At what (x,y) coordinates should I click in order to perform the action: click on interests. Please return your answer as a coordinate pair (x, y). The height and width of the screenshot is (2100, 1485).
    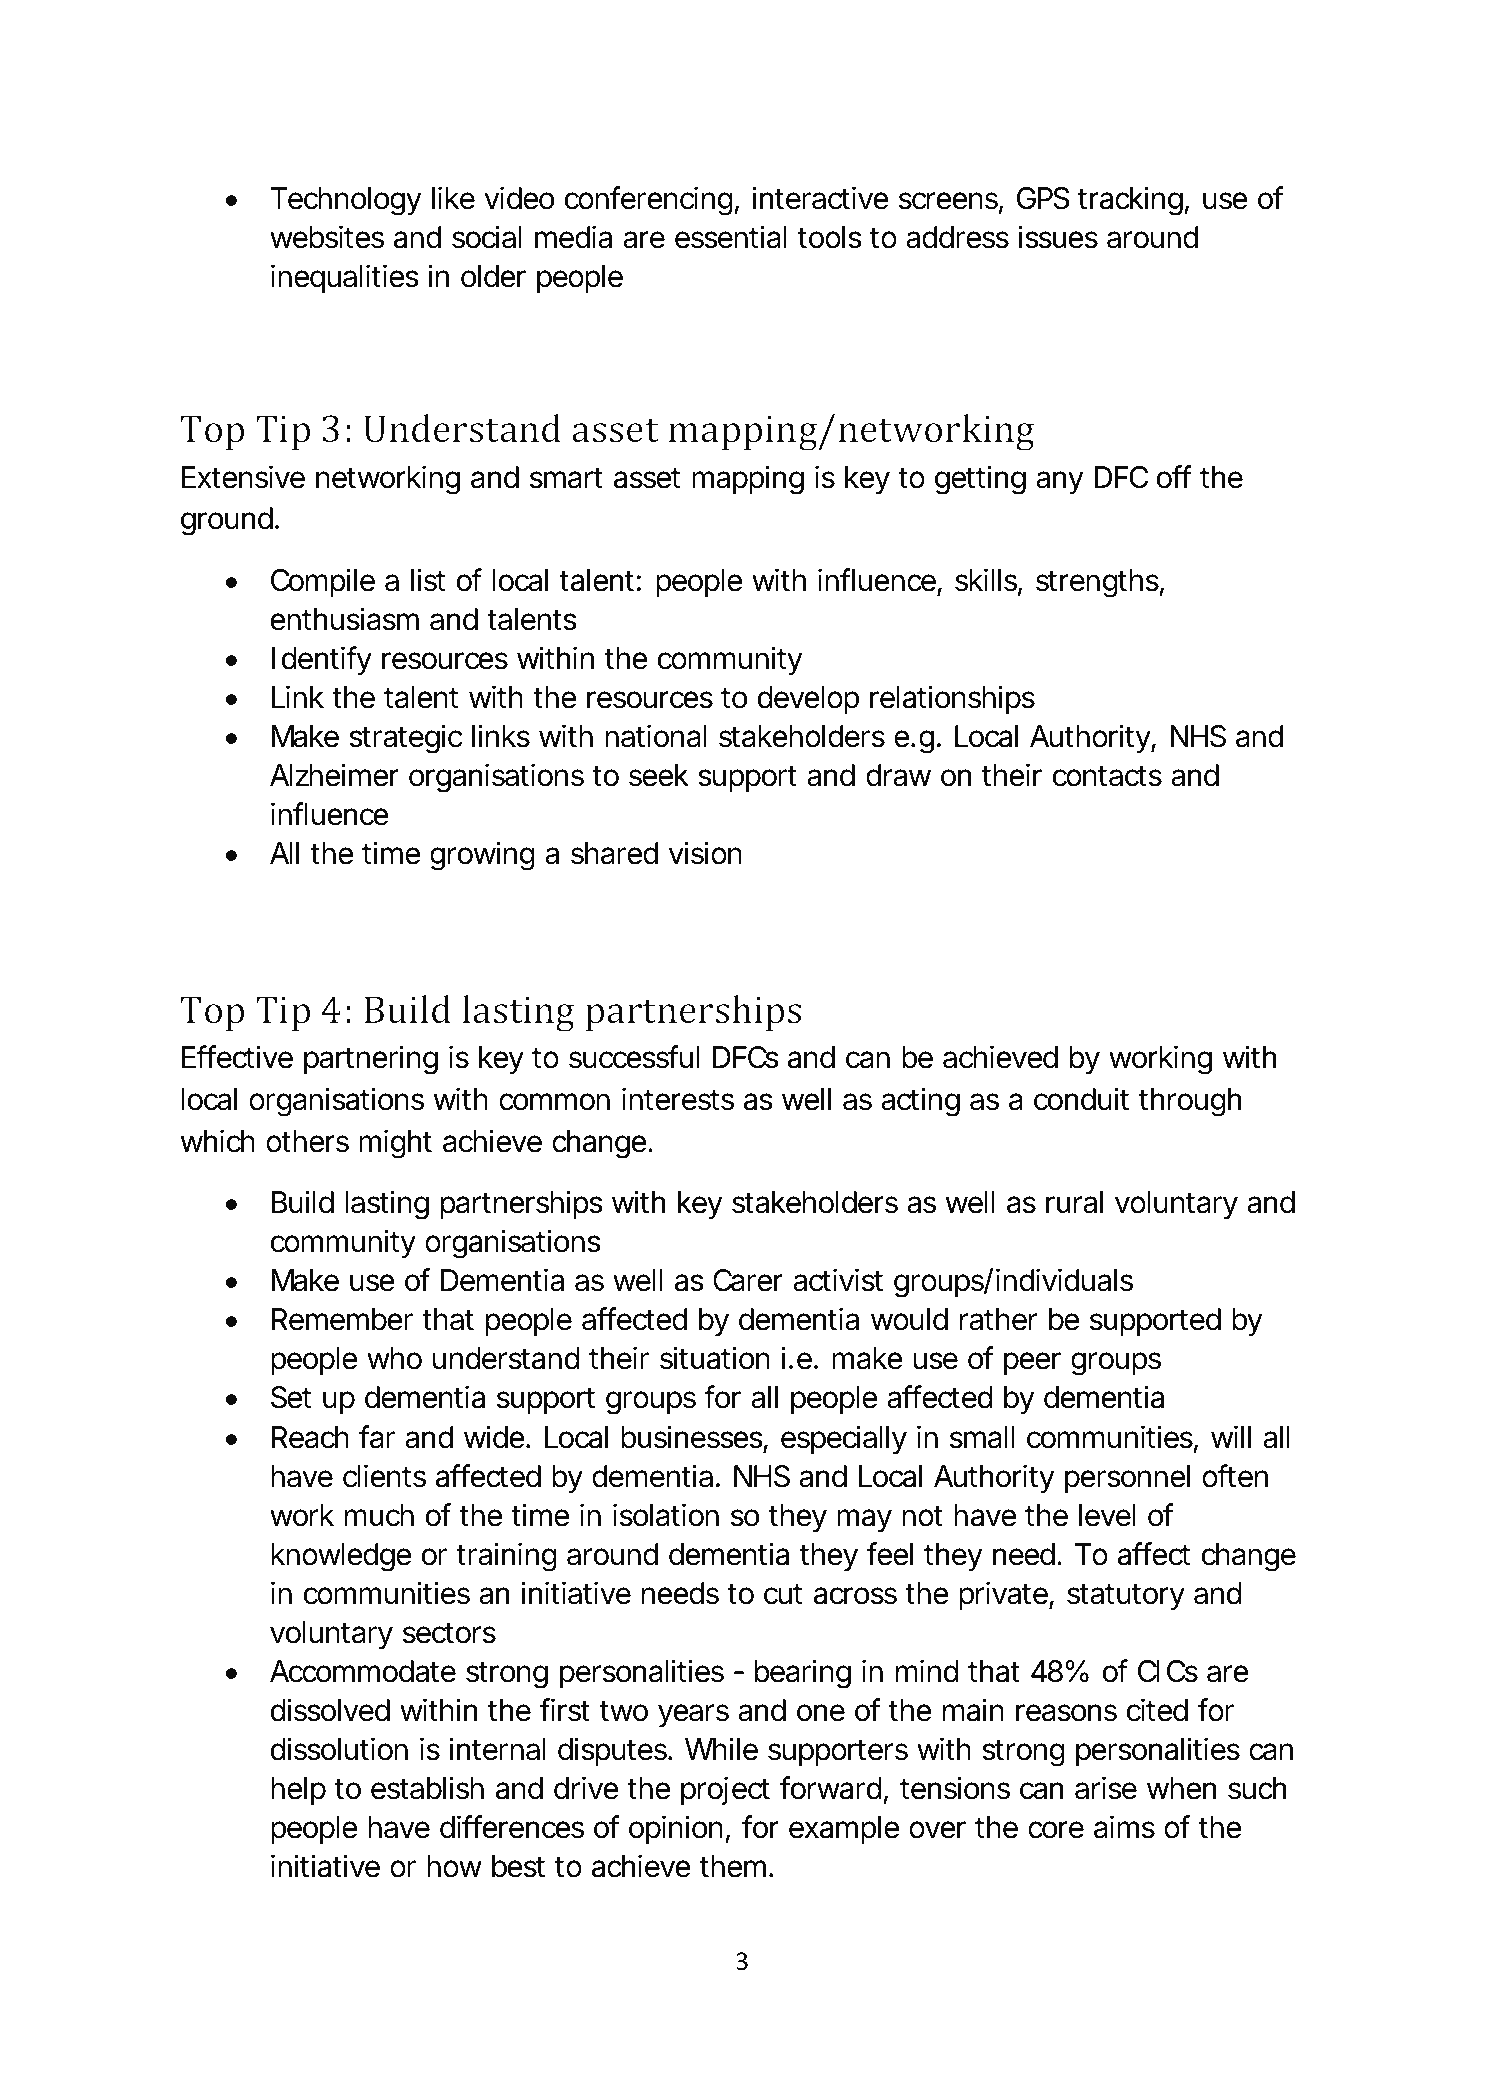
    Looking at the image, I should click on (678, 1099).
